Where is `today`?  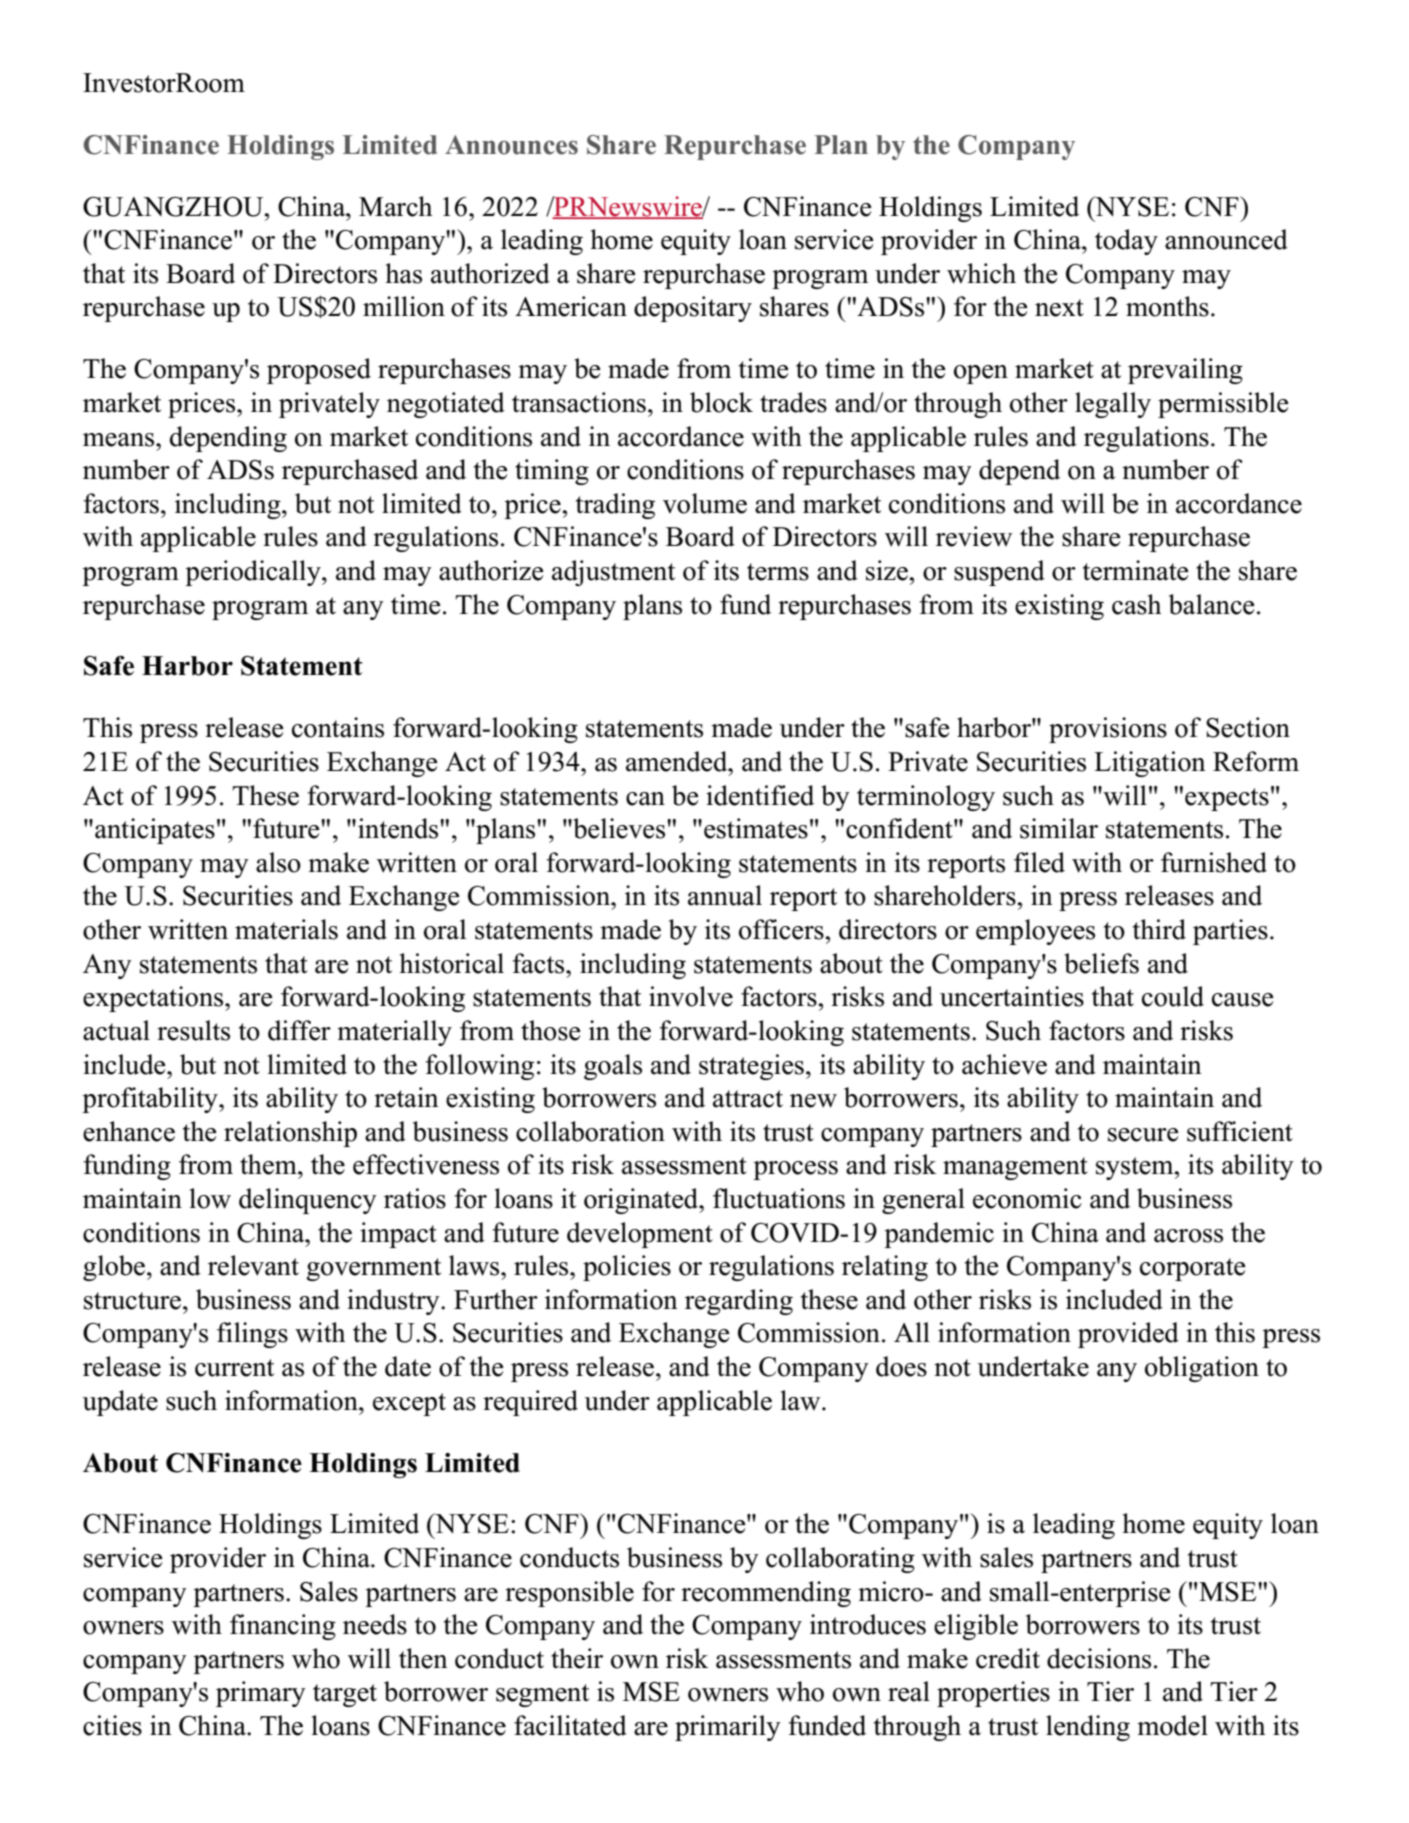
today is located at coordinates (1126, 242).
